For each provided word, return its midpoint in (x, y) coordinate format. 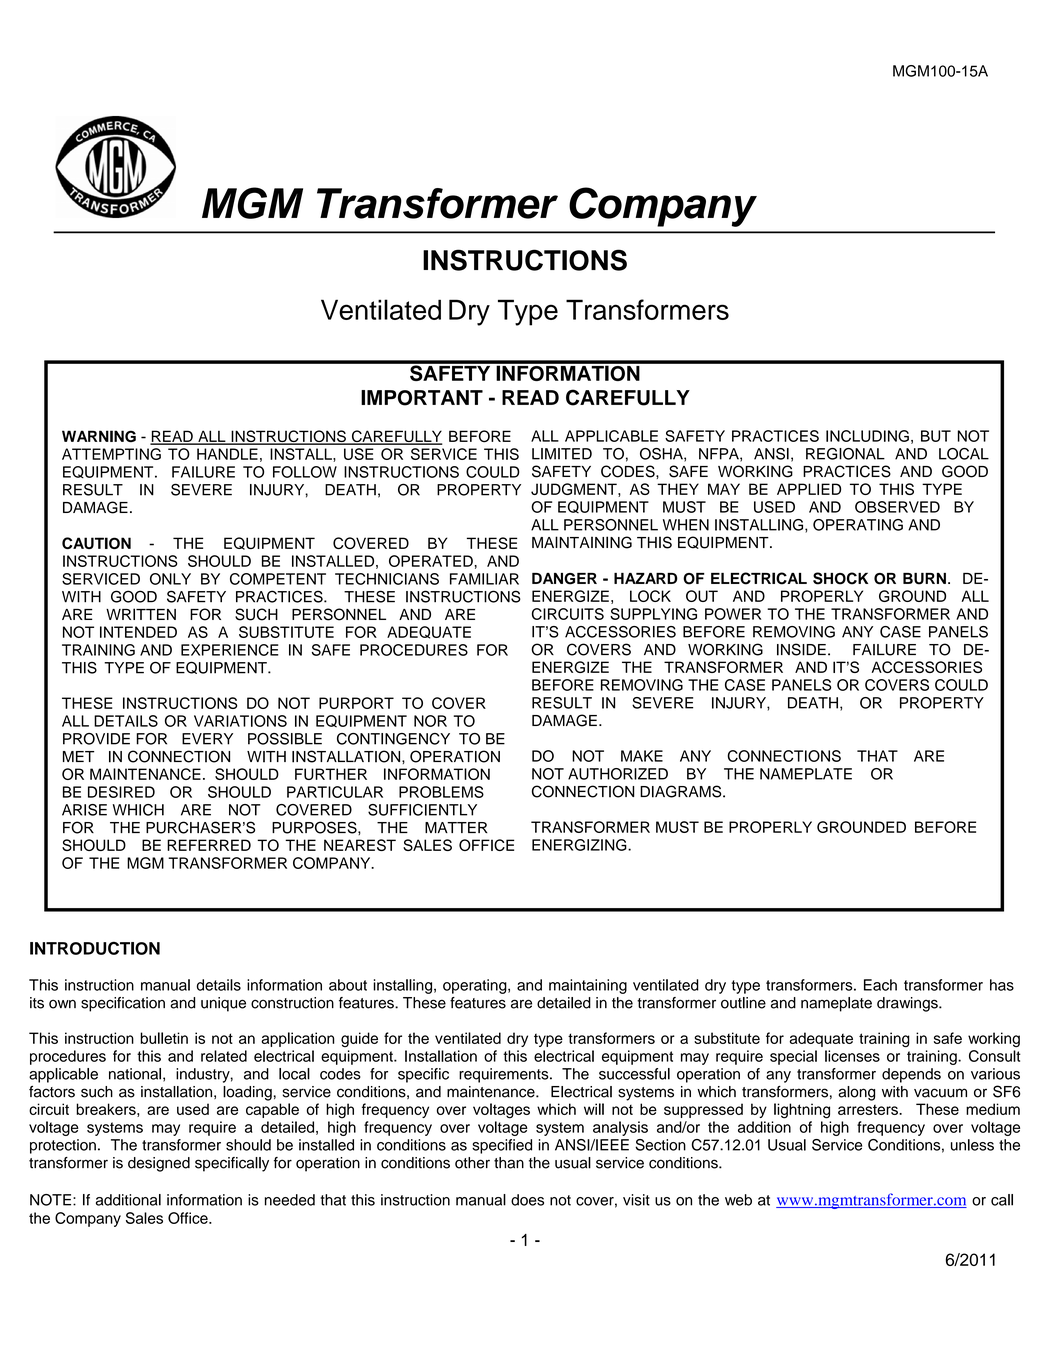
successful (634, 1074)
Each (880, 985)
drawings (908, 1004)
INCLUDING (867, 436)
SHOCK (840, 578)
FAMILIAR (484, 579)
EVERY (207, 739)
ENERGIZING (580, 845)
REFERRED (209, 845)
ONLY (170, 579)
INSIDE (801, 649)
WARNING (99, 436)
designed (159, 1164)
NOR (430, 721)
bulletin (164, 1038)
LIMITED (562, 454)
